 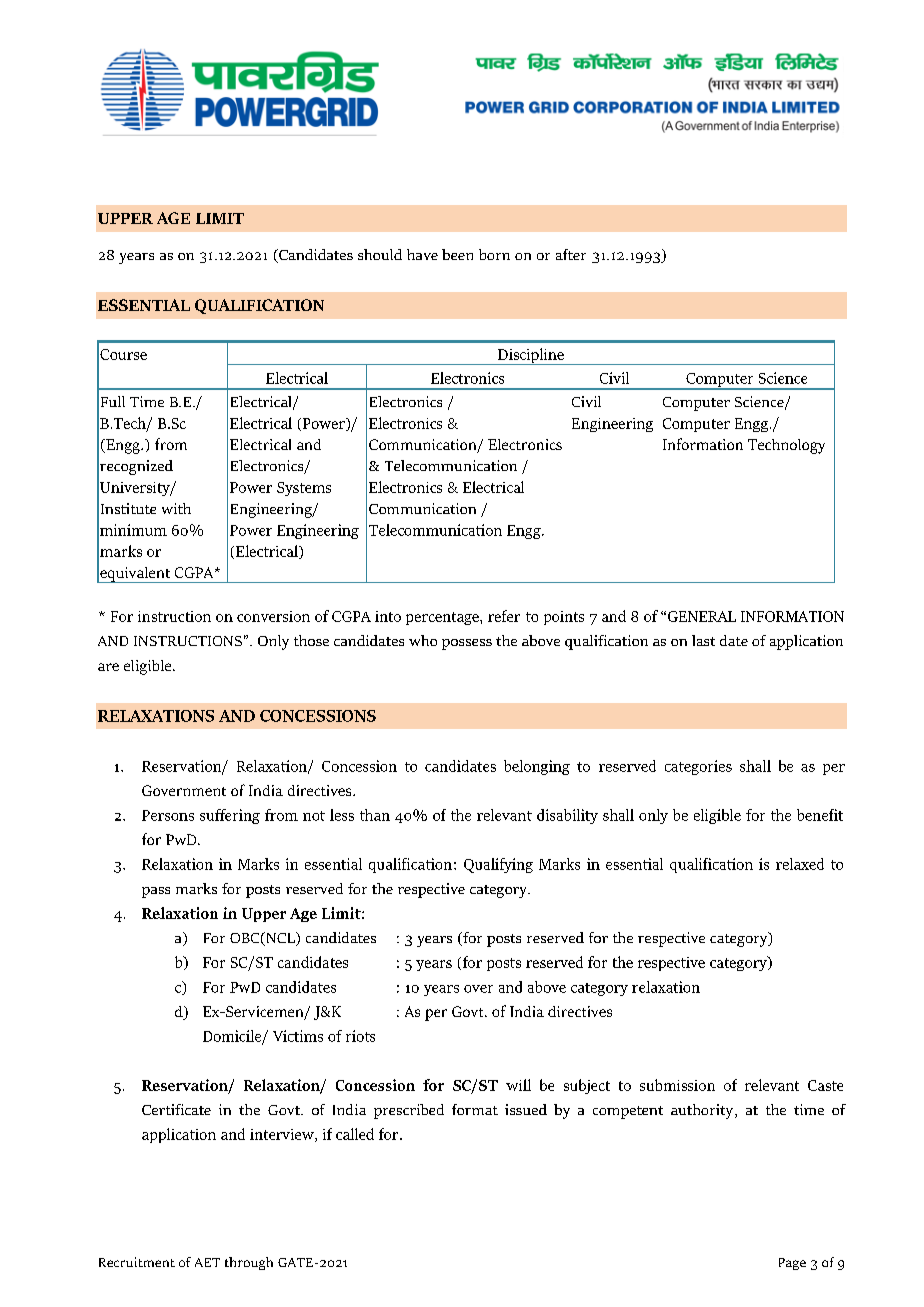 I want to click on conversion, so click(x=273, y=616).
